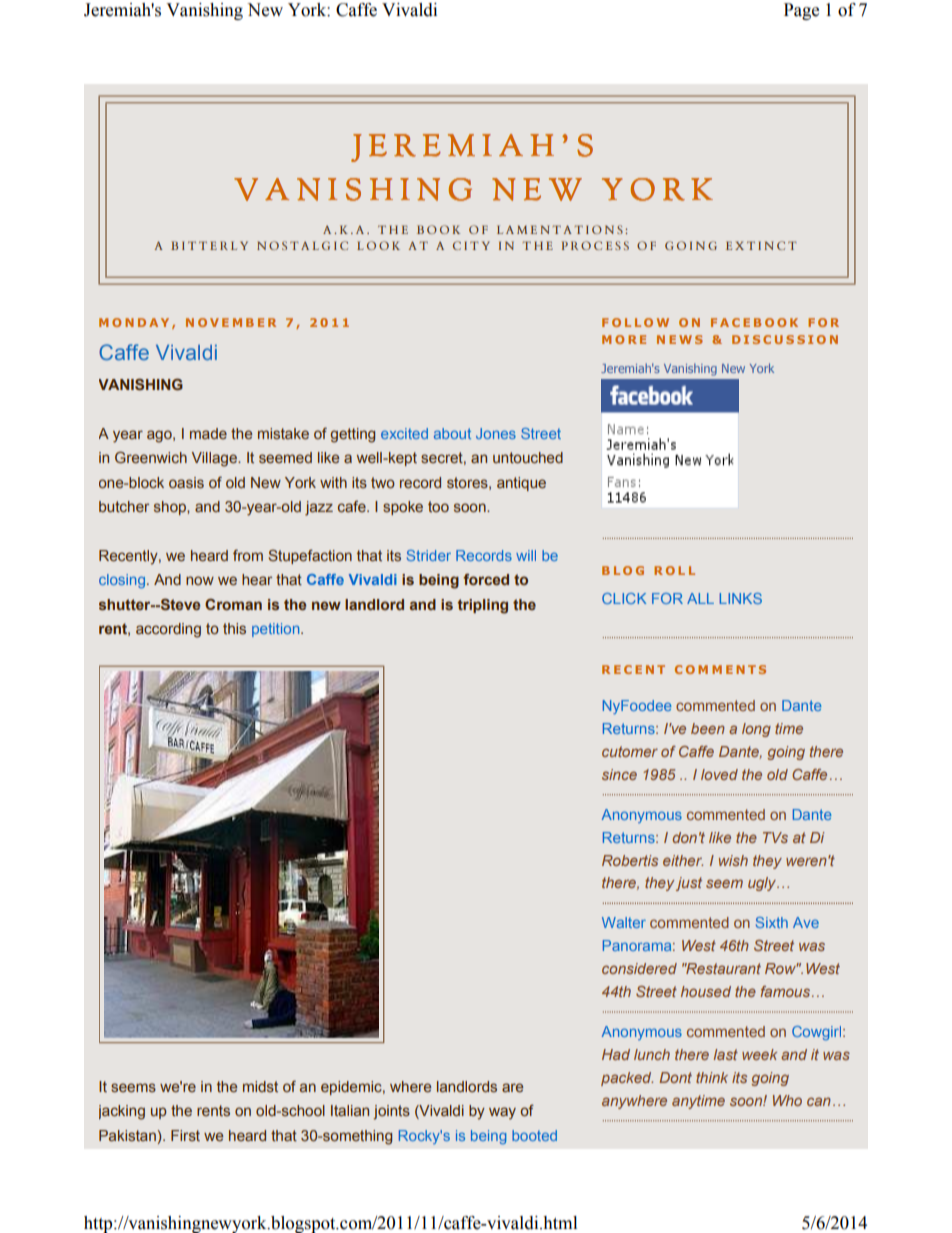 The height and width of the screenshot is (1233, 952). Describe the element at coordinates (756, 730) in the screenshot. I see `long` at that location.
